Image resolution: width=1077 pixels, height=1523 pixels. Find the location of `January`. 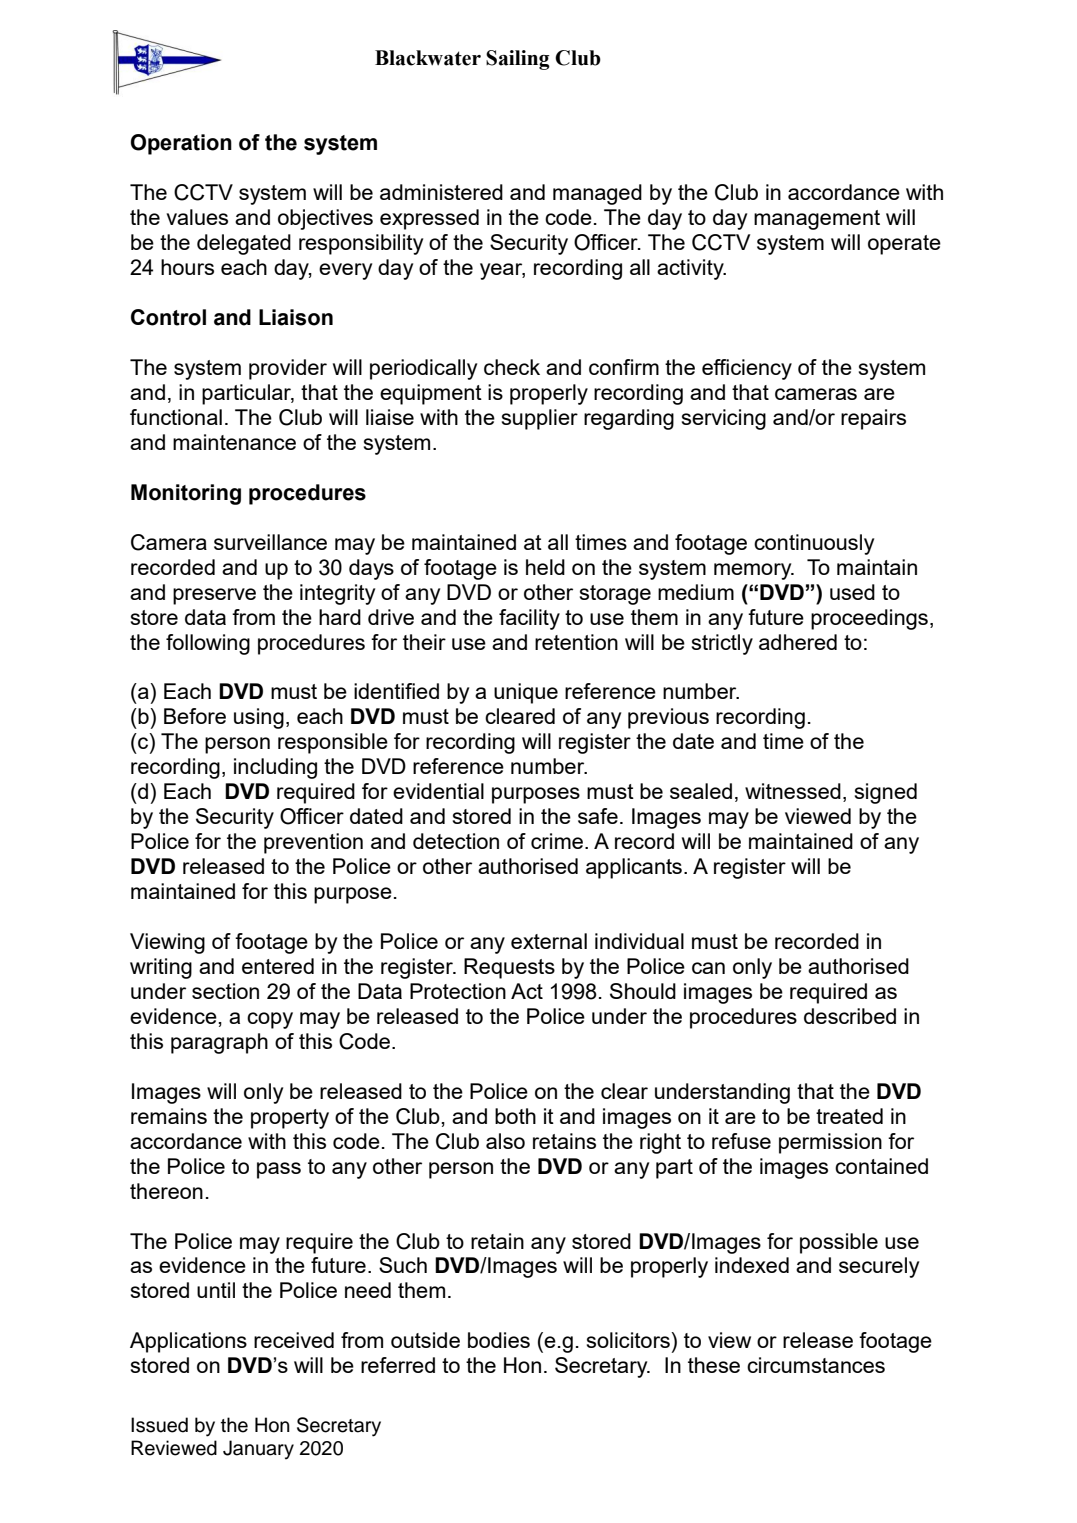

January is located at coordinates (258, 1450).
